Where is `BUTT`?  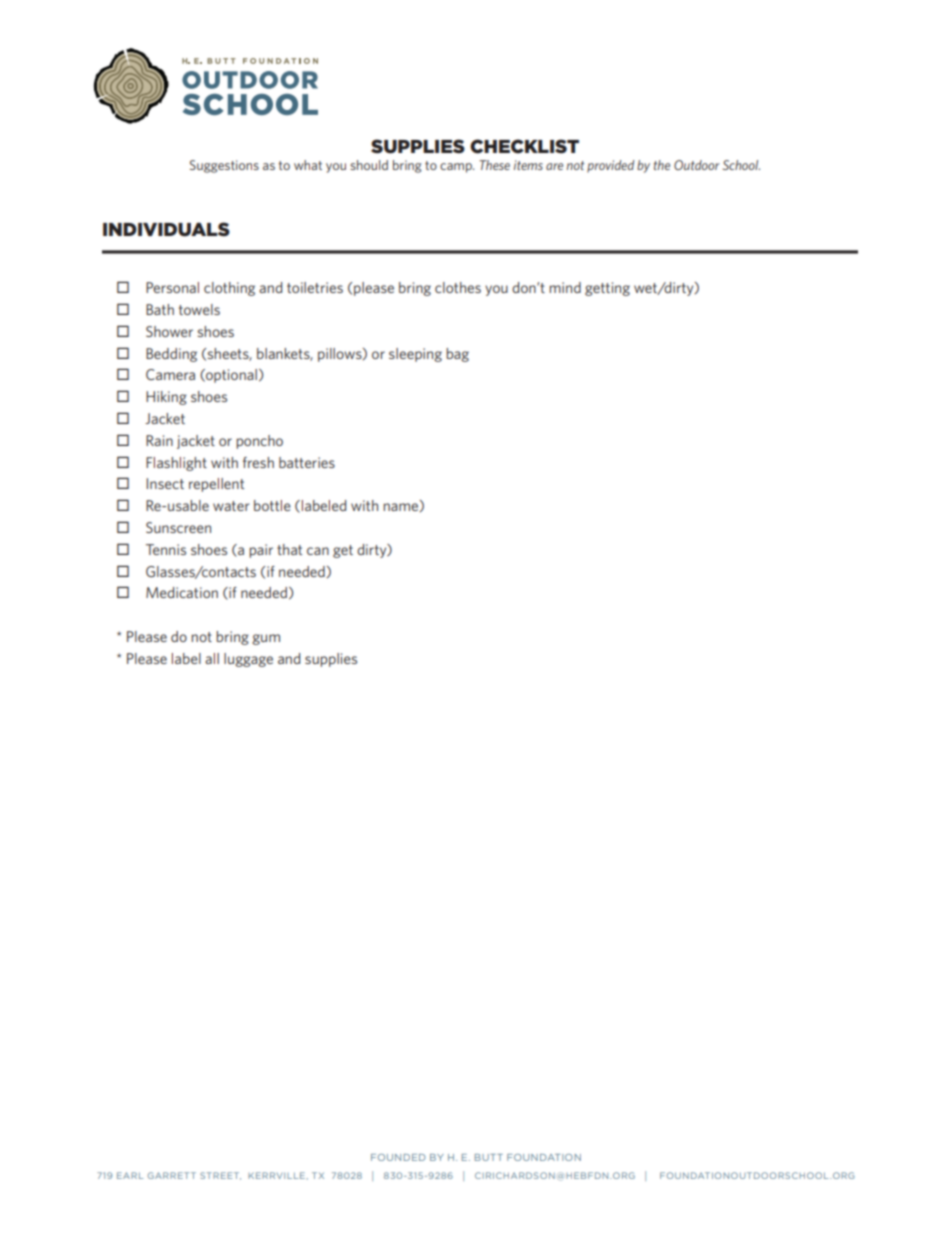
BUTT is located at coordinates (489, 1157).
